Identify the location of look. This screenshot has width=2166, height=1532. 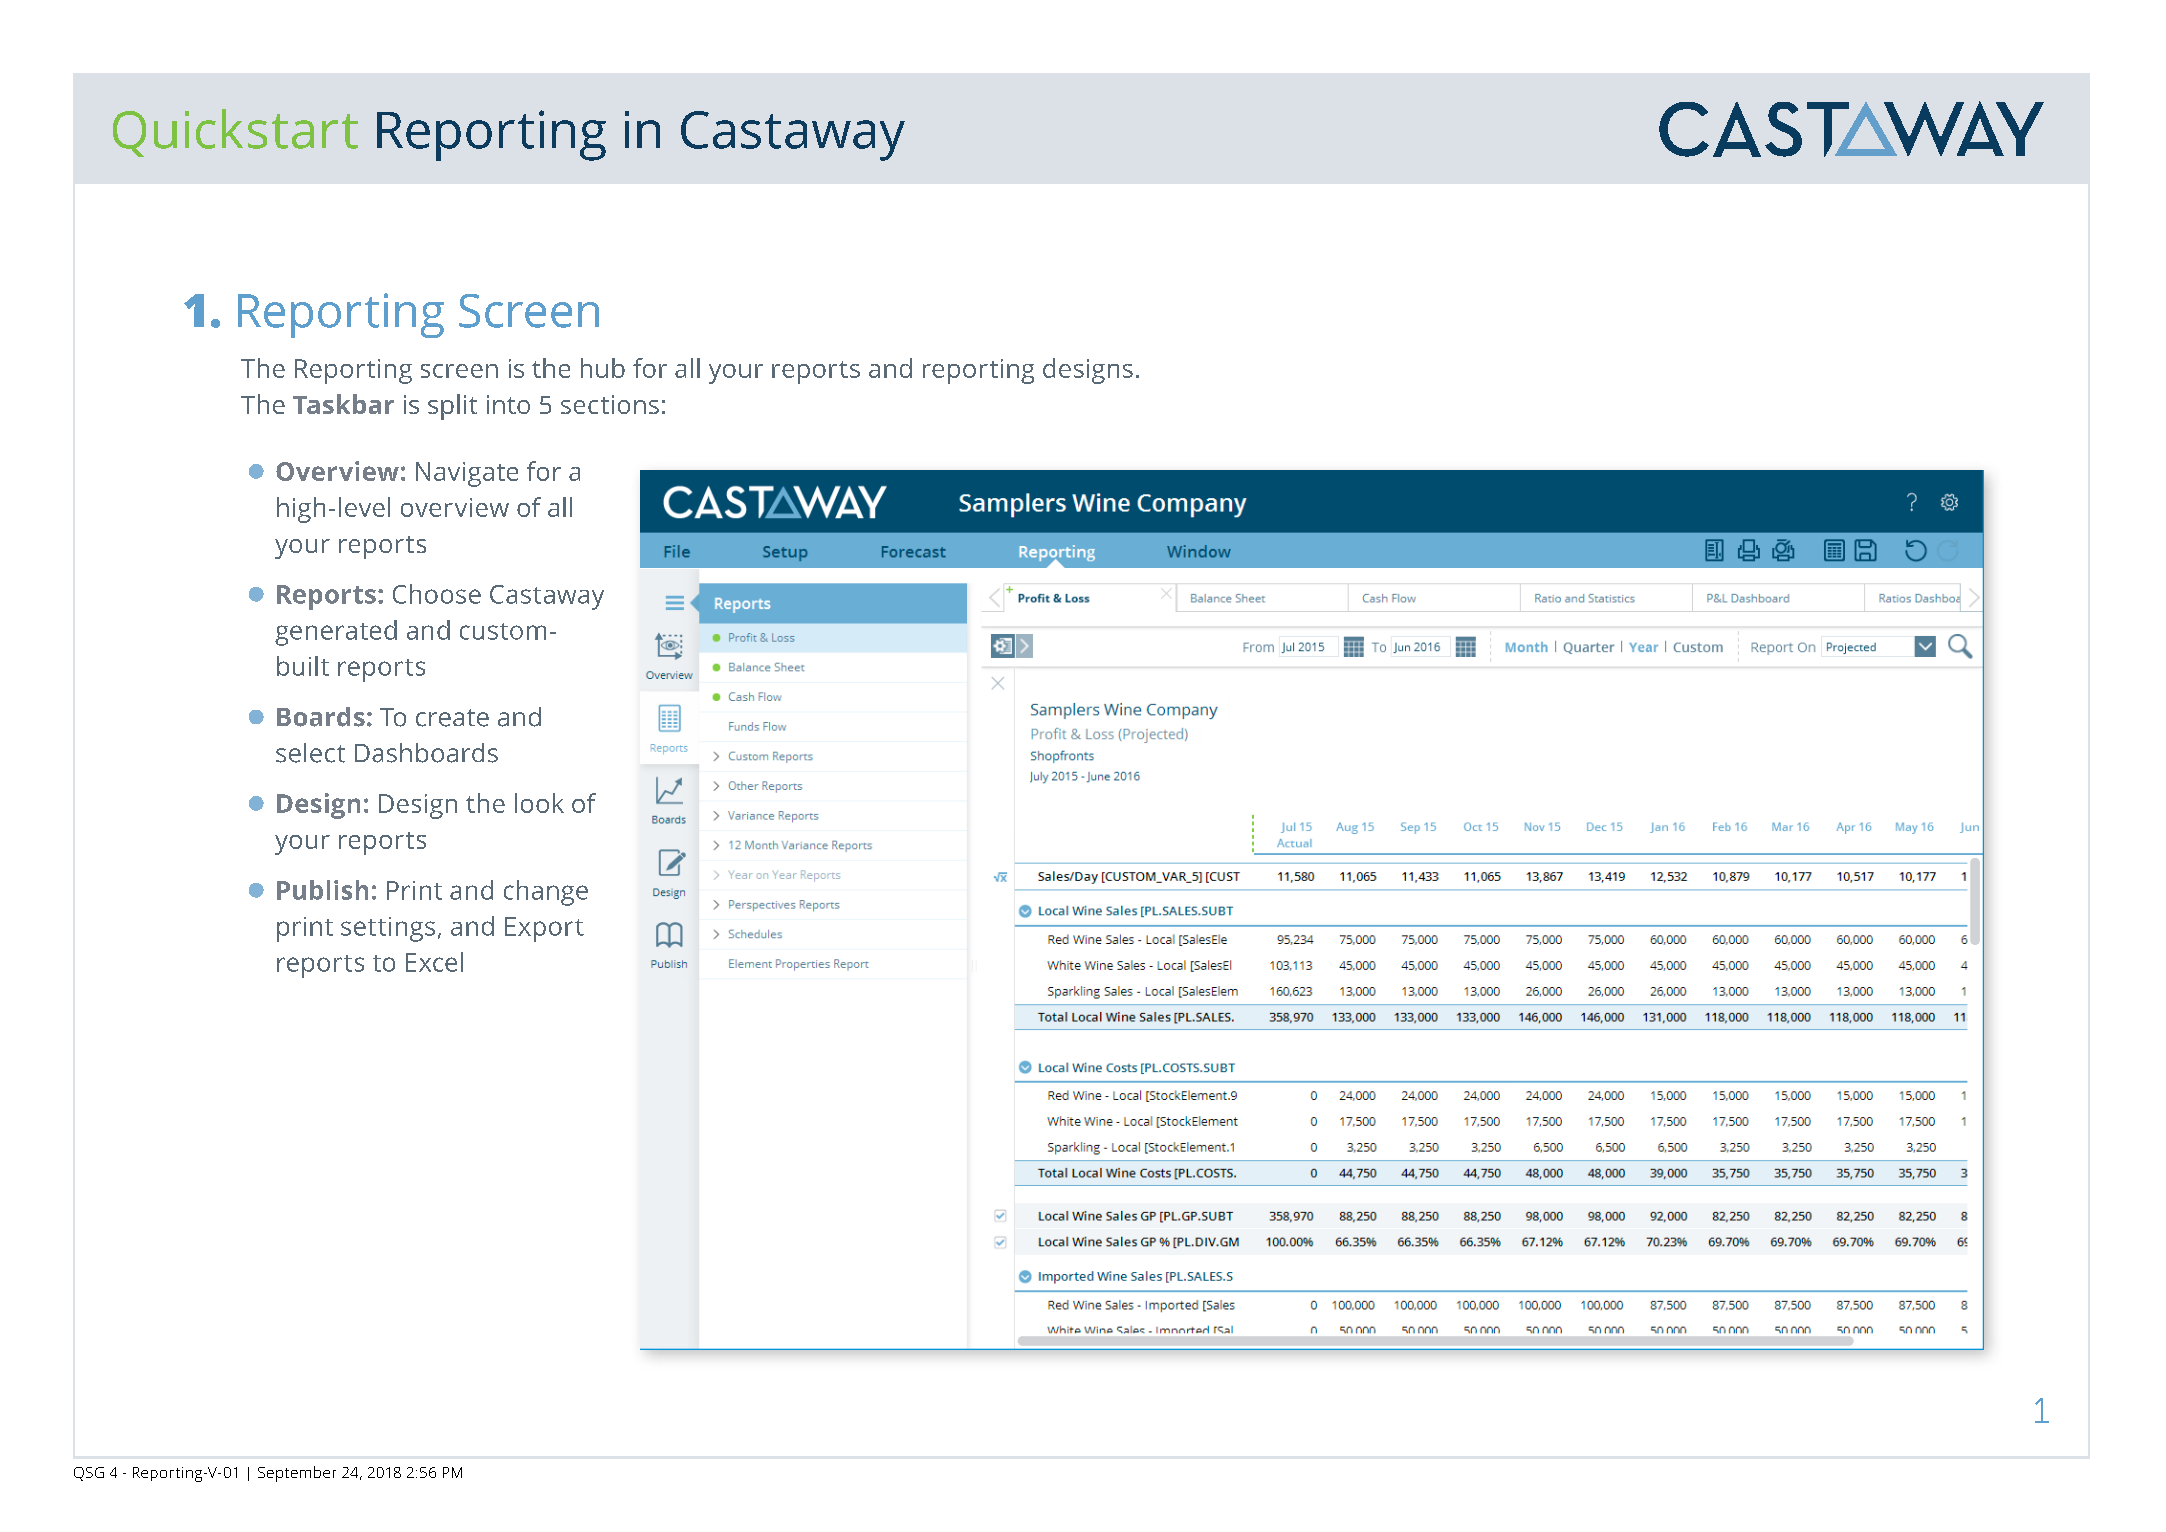
(539, 803).
